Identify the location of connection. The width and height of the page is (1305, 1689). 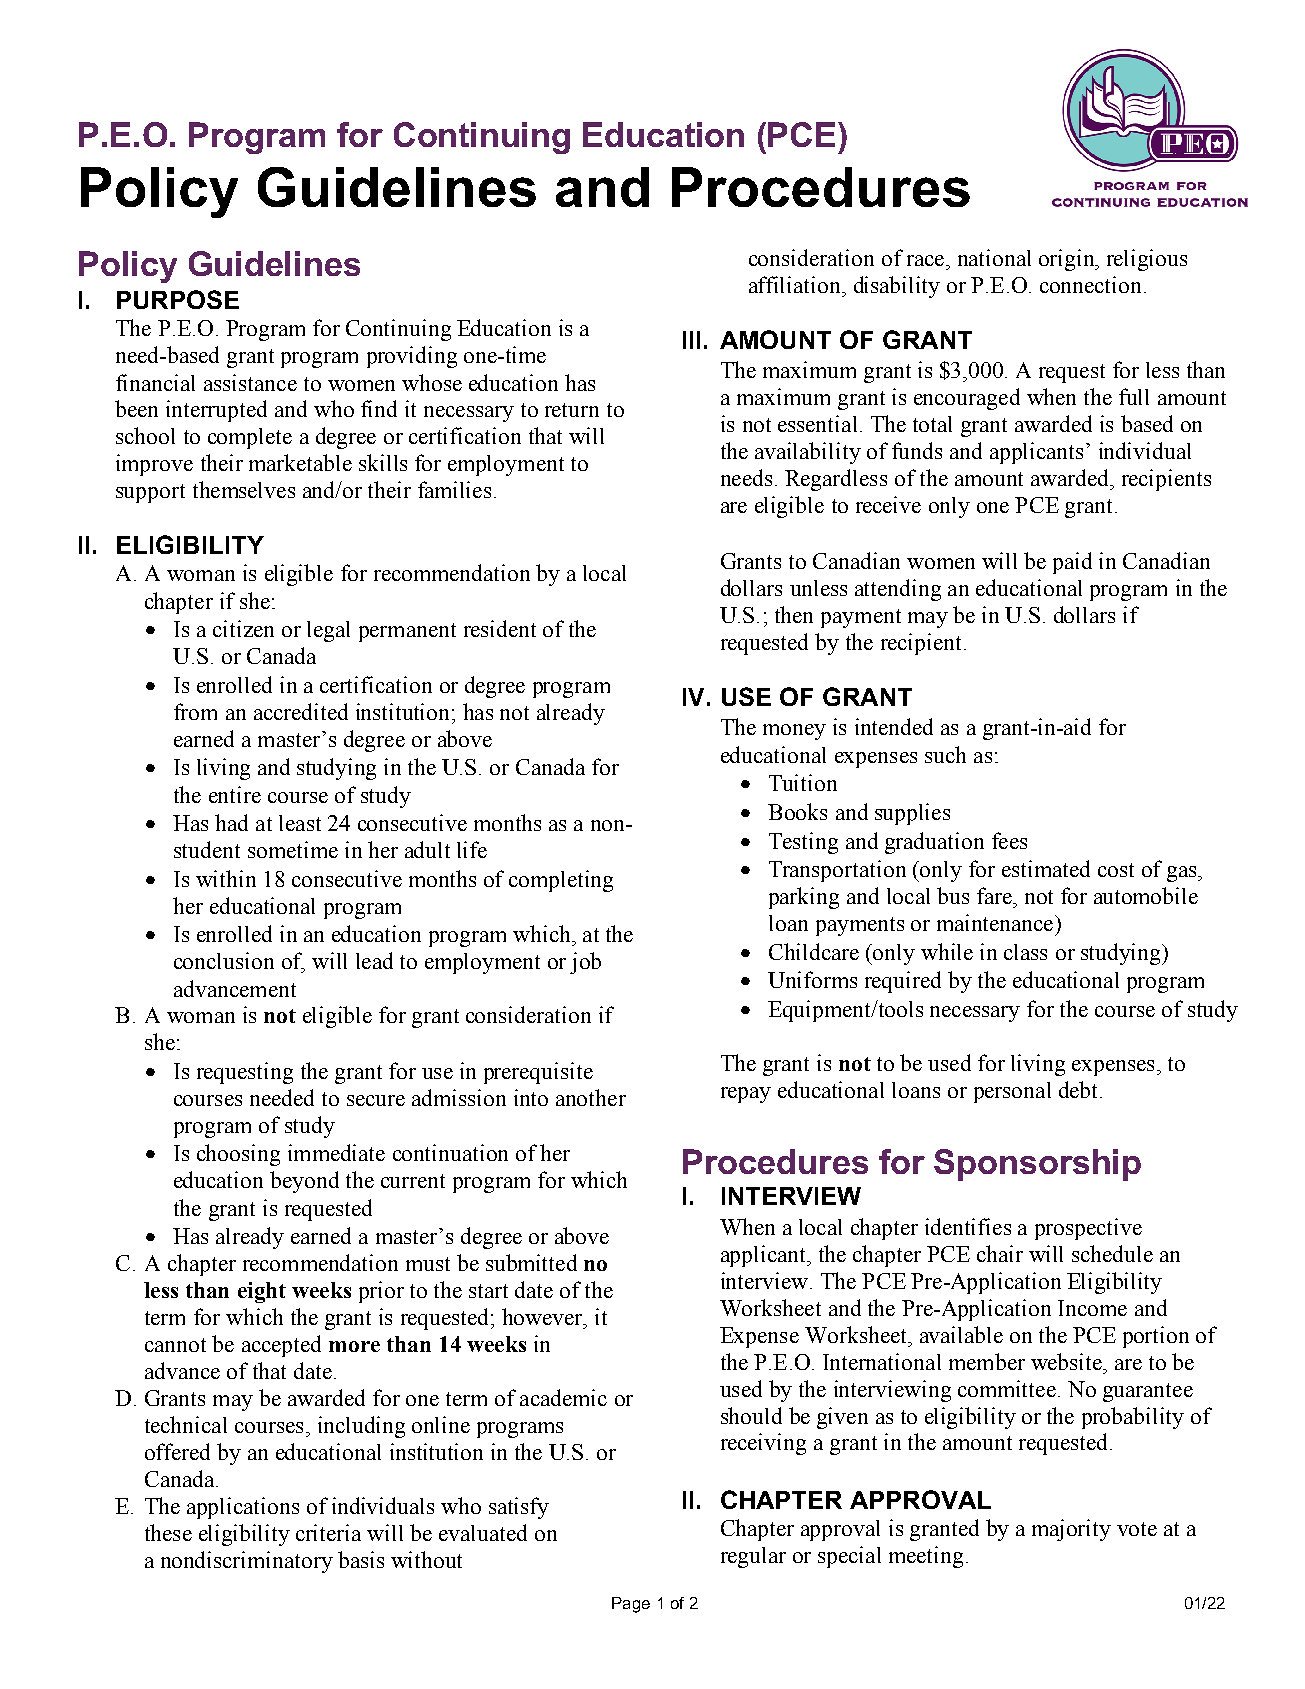
(1092, 284).
